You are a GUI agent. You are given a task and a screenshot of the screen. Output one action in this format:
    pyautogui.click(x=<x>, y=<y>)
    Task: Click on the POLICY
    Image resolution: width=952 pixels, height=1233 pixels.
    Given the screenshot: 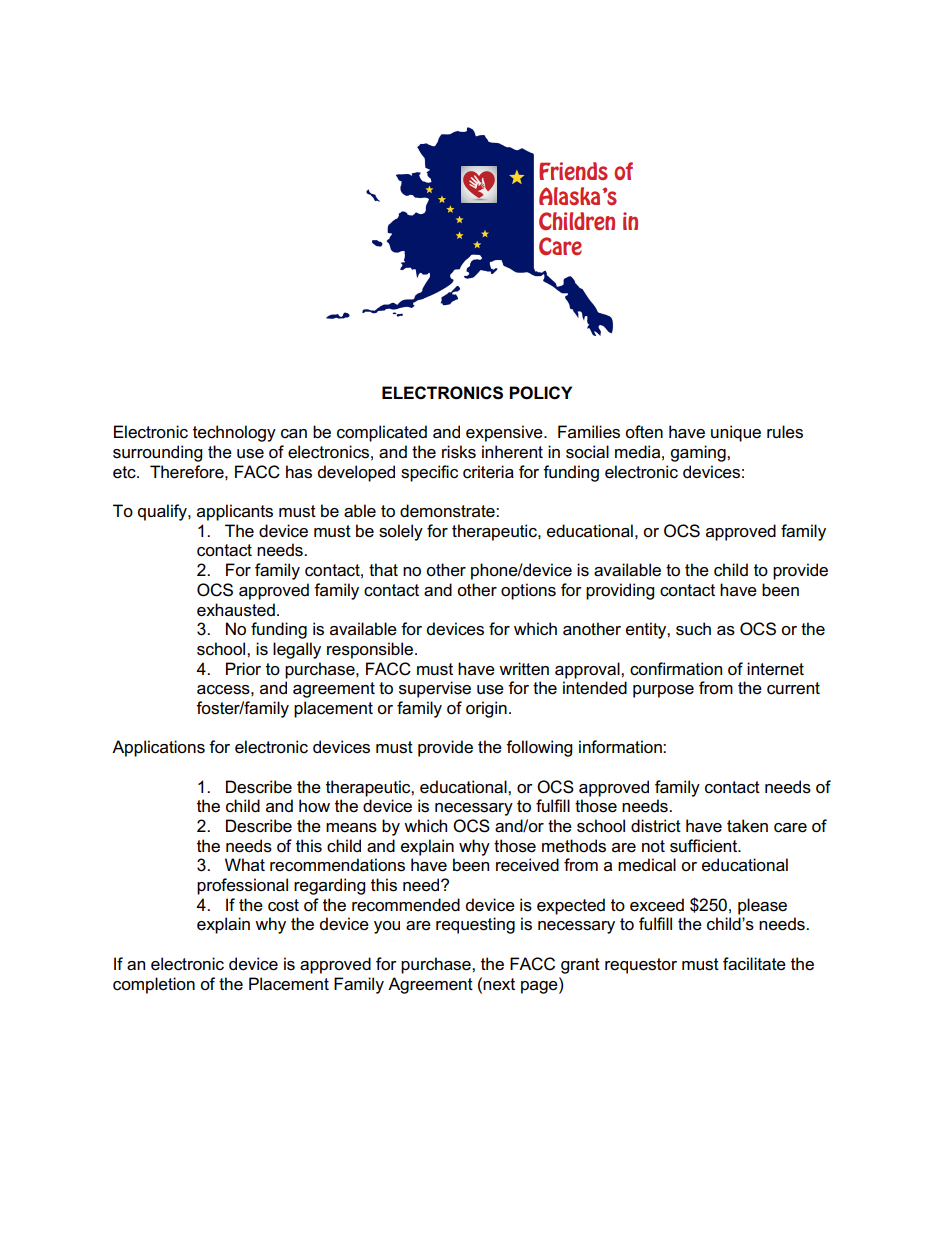 What is the action you would take?
    pyautogui.click(x=540, y=393)
